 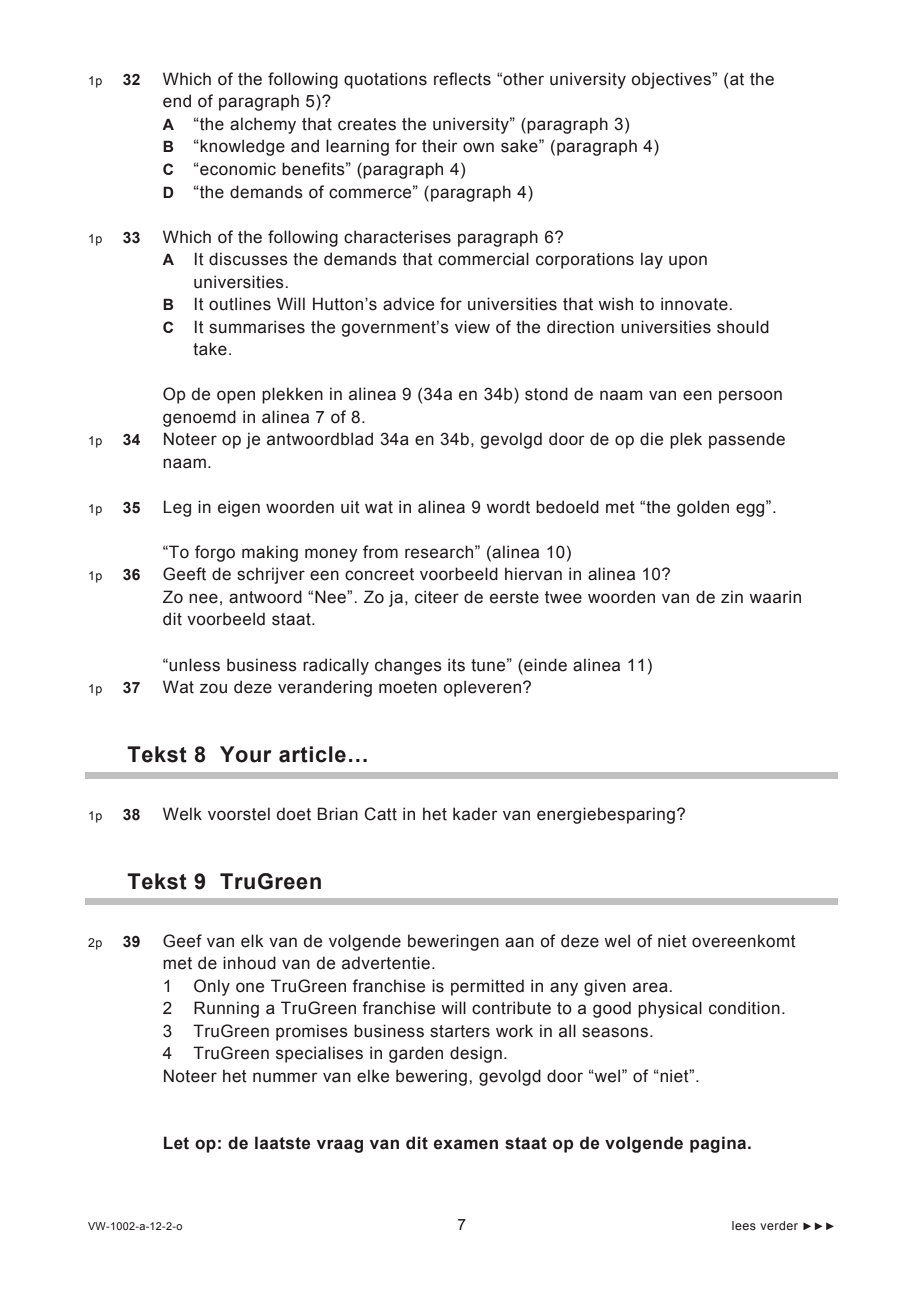 I want to click on vraag, so click(x=340, y=1146).
